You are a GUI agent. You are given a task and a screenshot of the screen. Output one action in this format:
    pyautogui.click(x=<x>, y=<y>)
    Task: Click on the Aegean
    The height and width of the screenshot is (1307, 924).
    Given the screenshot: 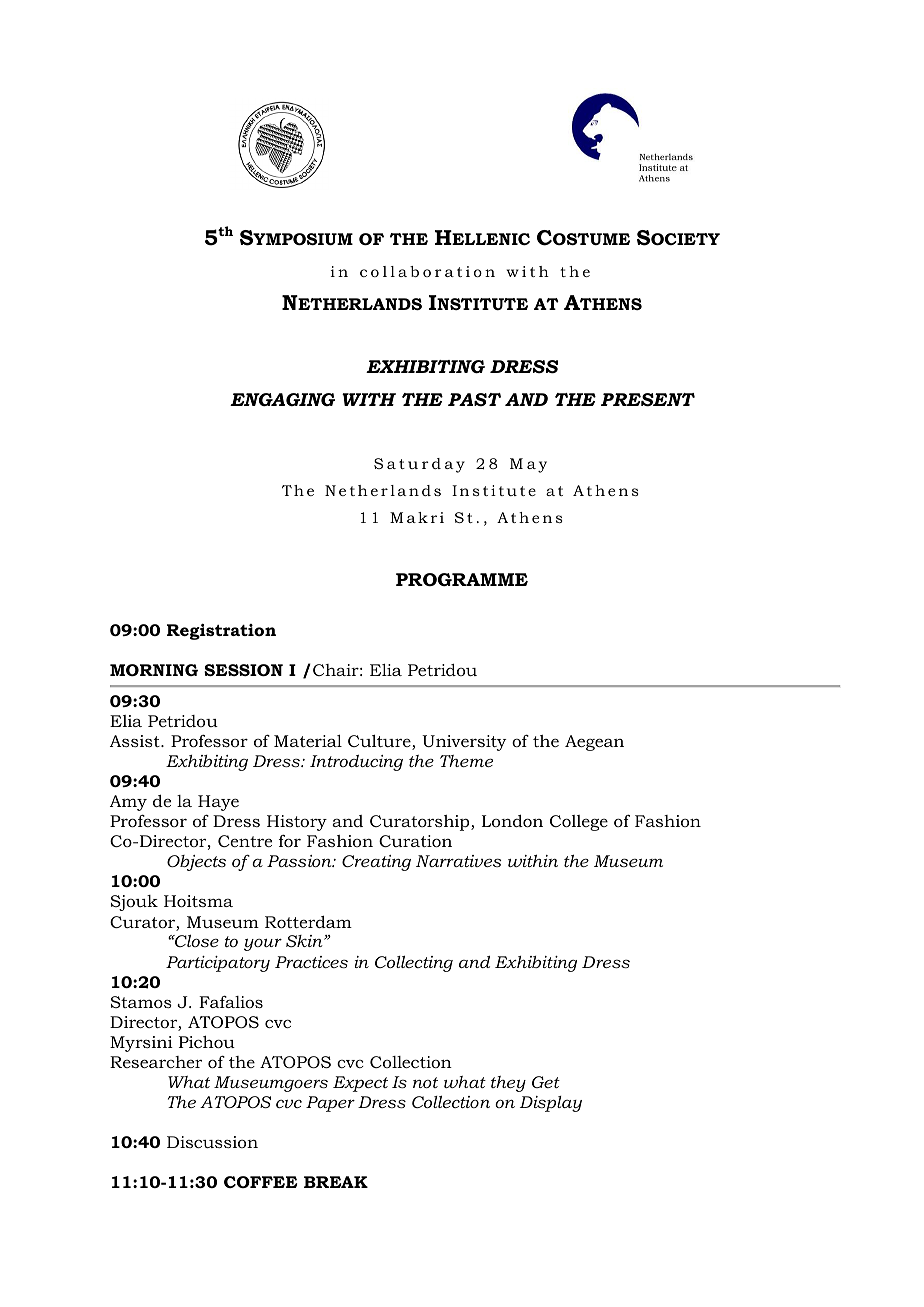 What is the action you would take?
    pyautogui.click(x=594, y=743)
